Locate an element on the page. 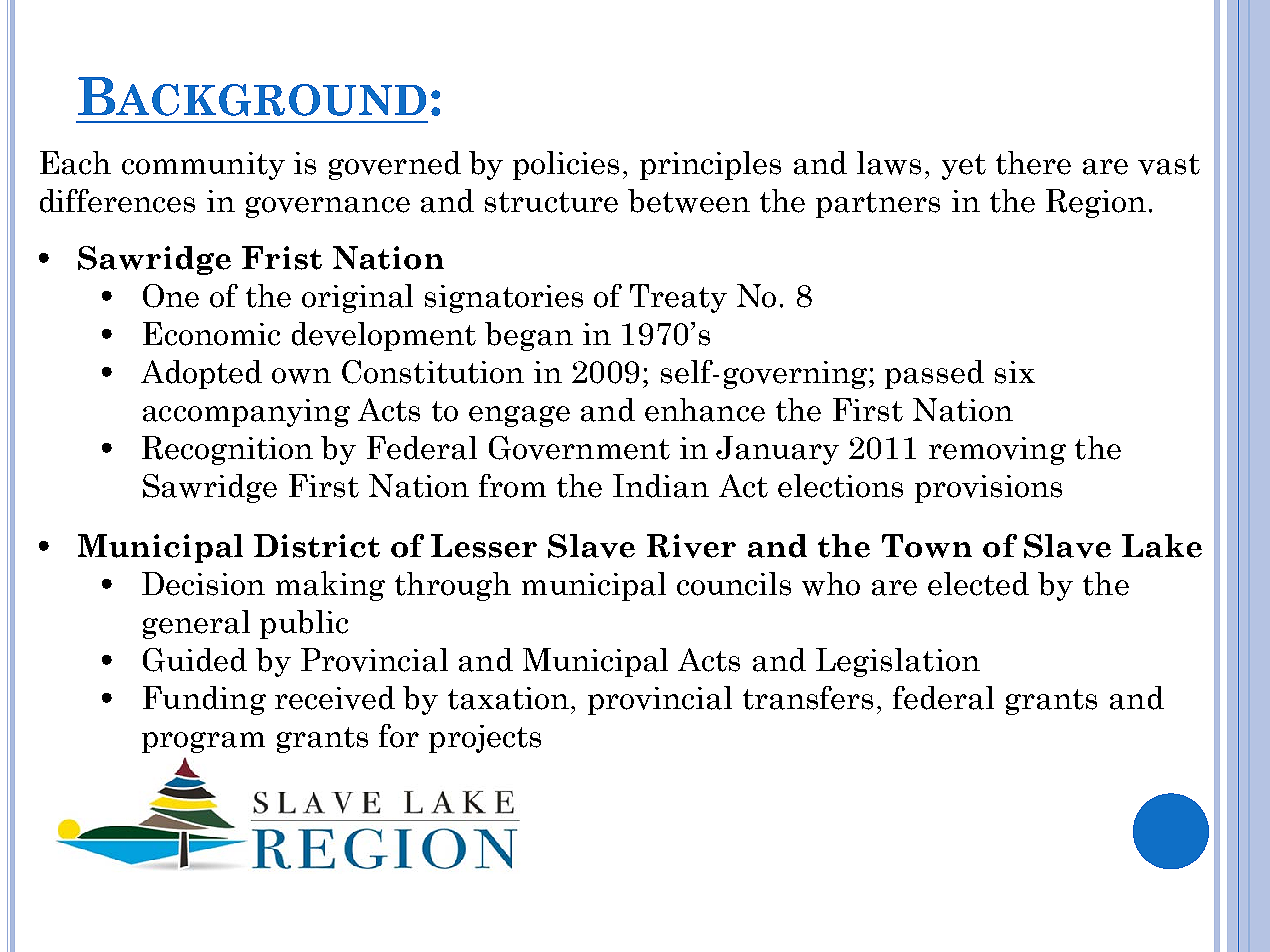  six is located at coordinates (1015, 372).
